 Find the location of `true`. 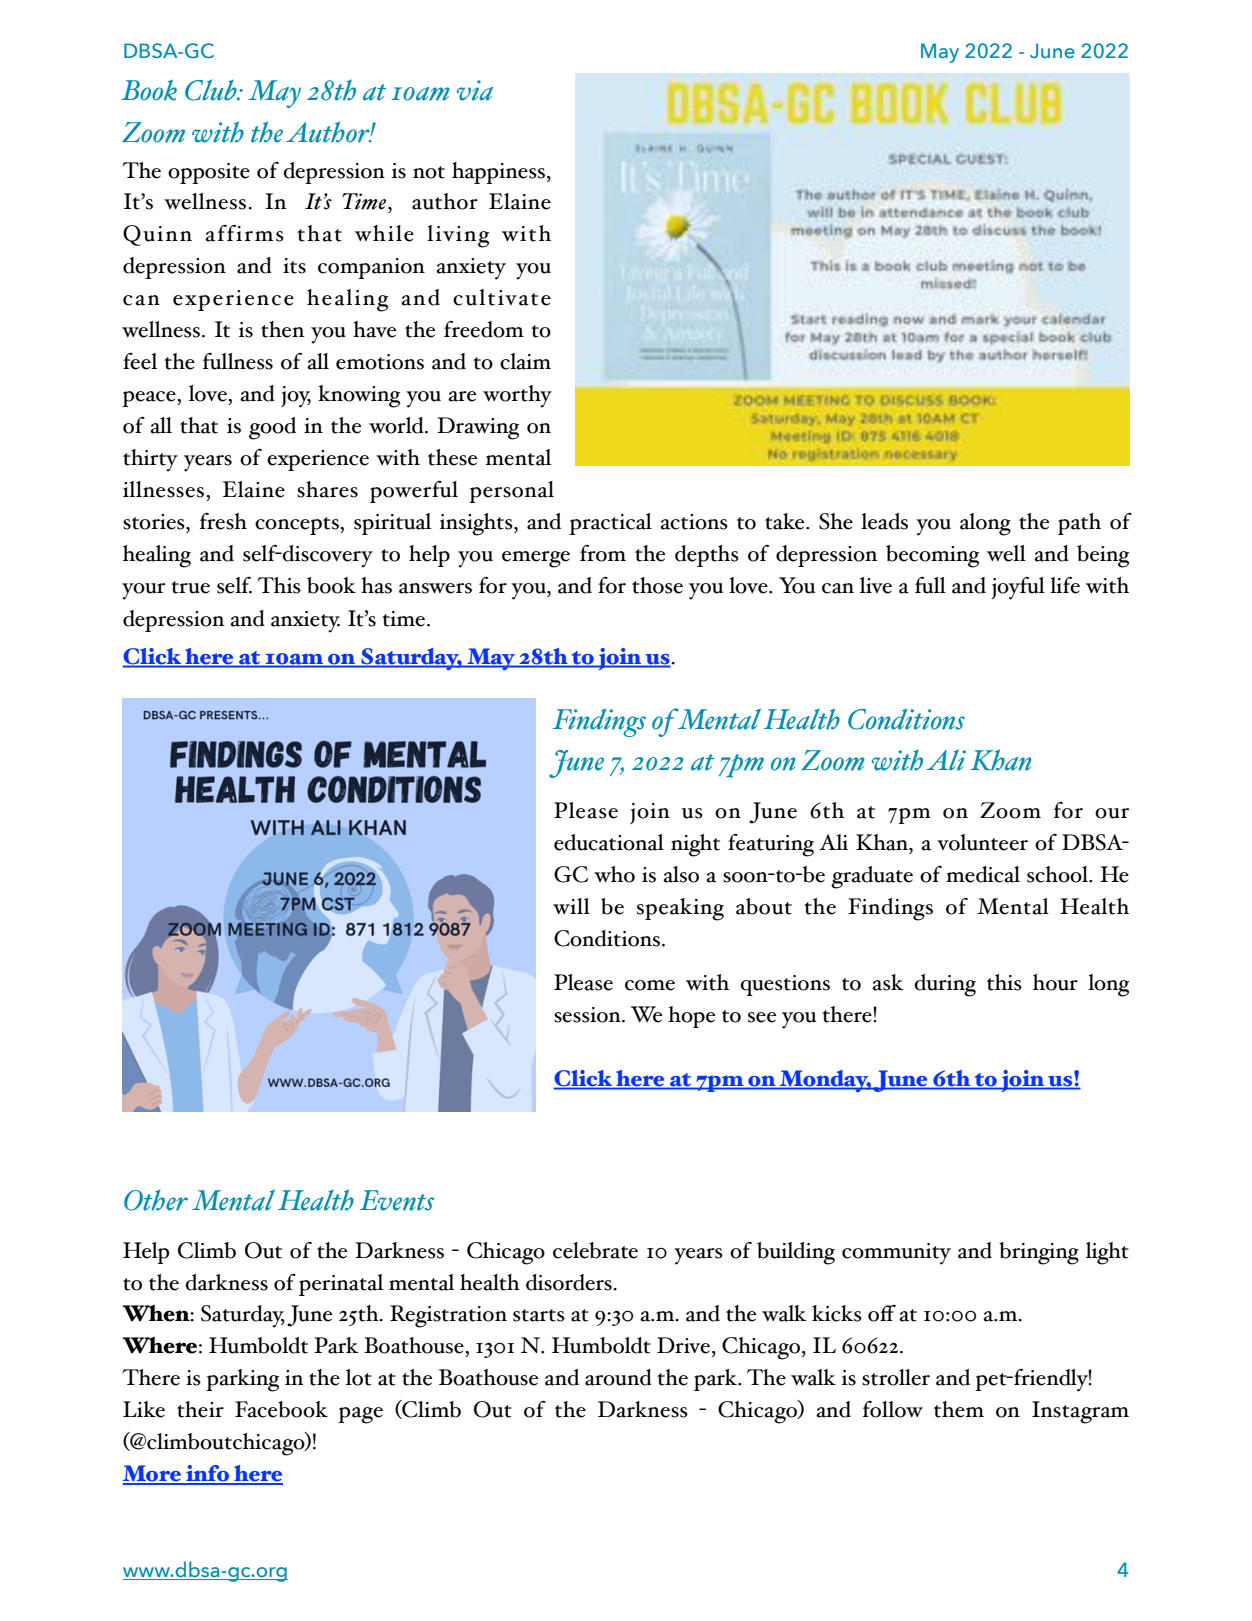

true is located at coordinates (191, 587).
